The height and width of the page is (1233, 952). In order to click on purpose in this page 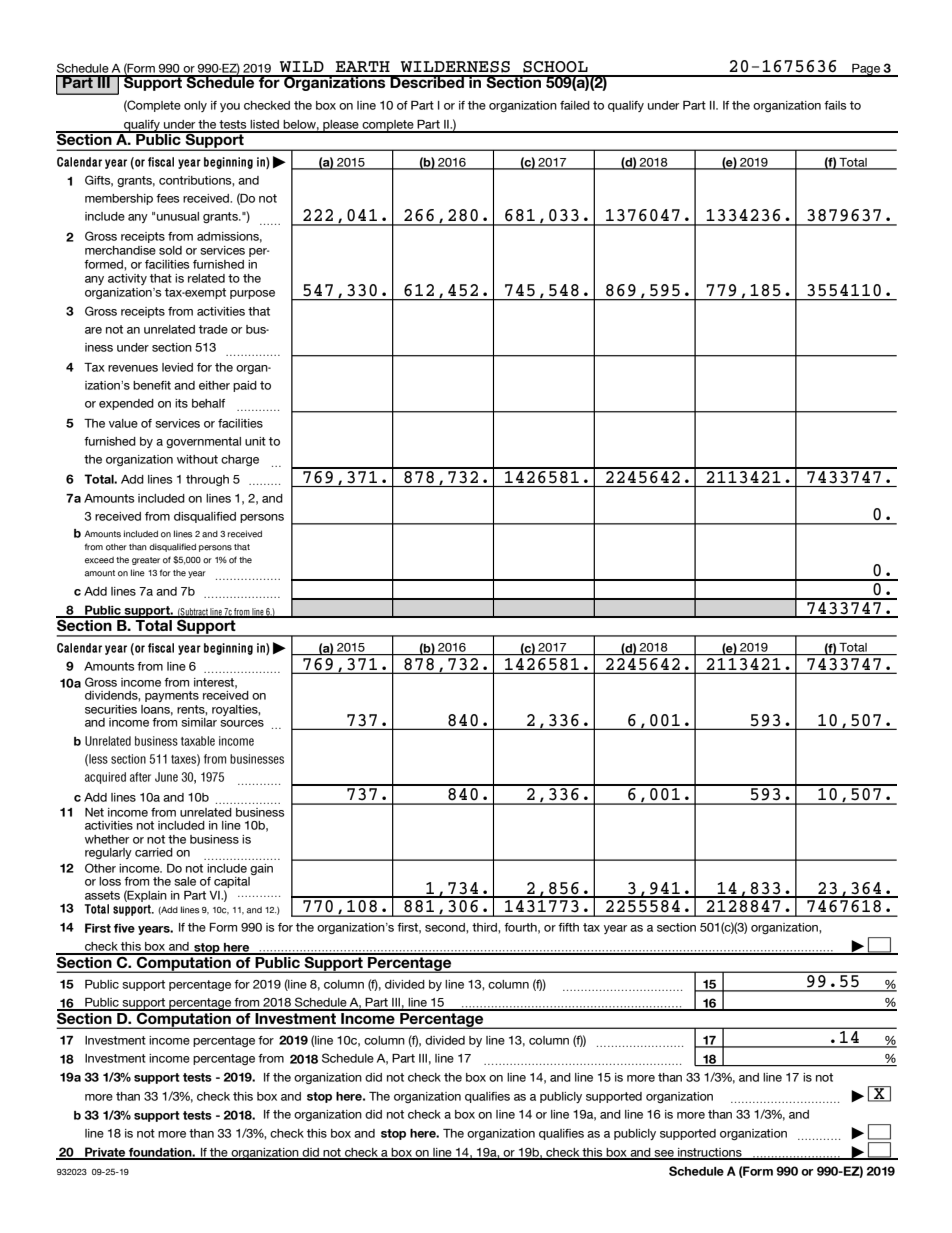, I will do `click(252, 294)`.
